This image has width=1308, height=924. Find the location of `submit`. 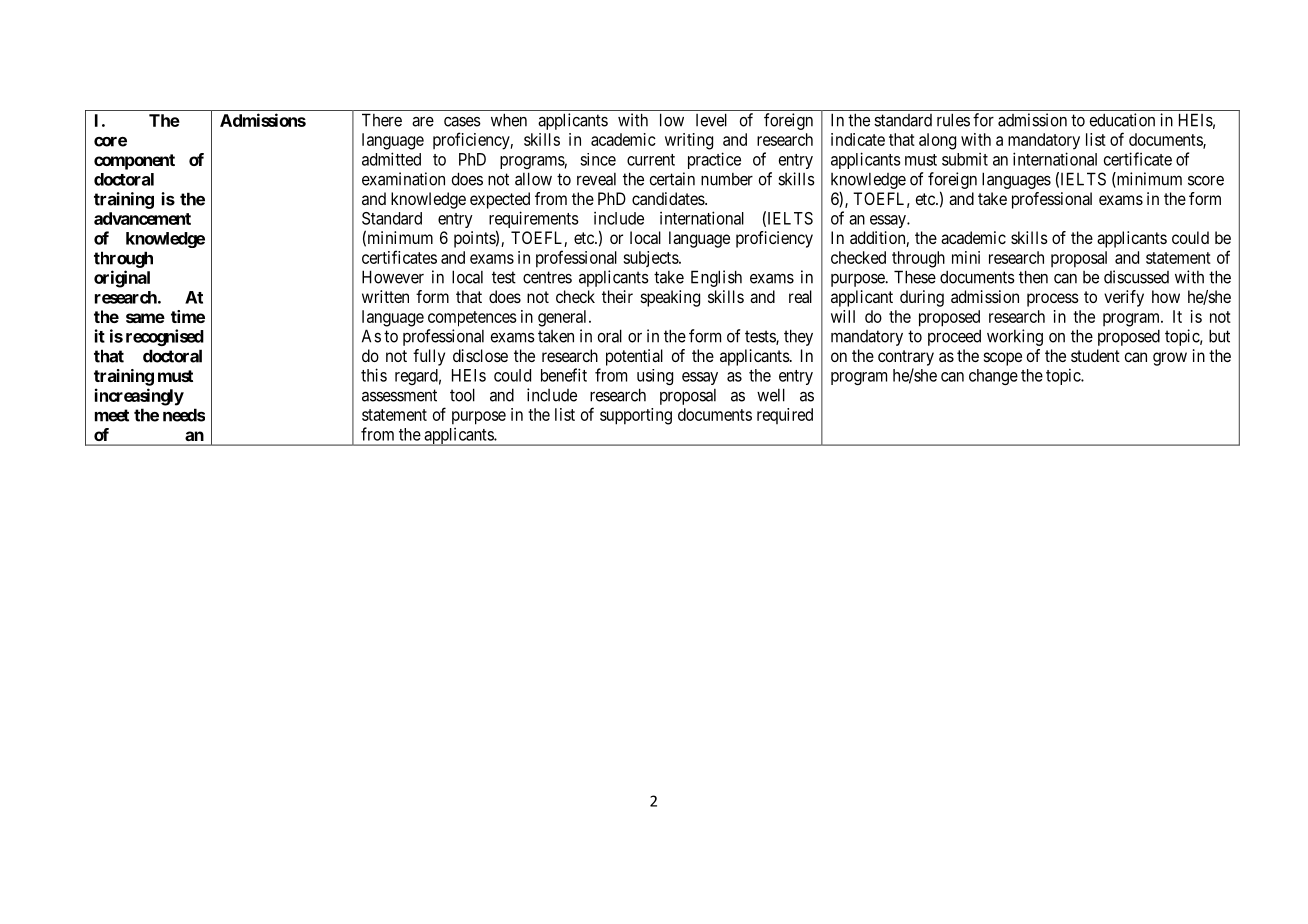

submit is located at coordinates (965, 159).
